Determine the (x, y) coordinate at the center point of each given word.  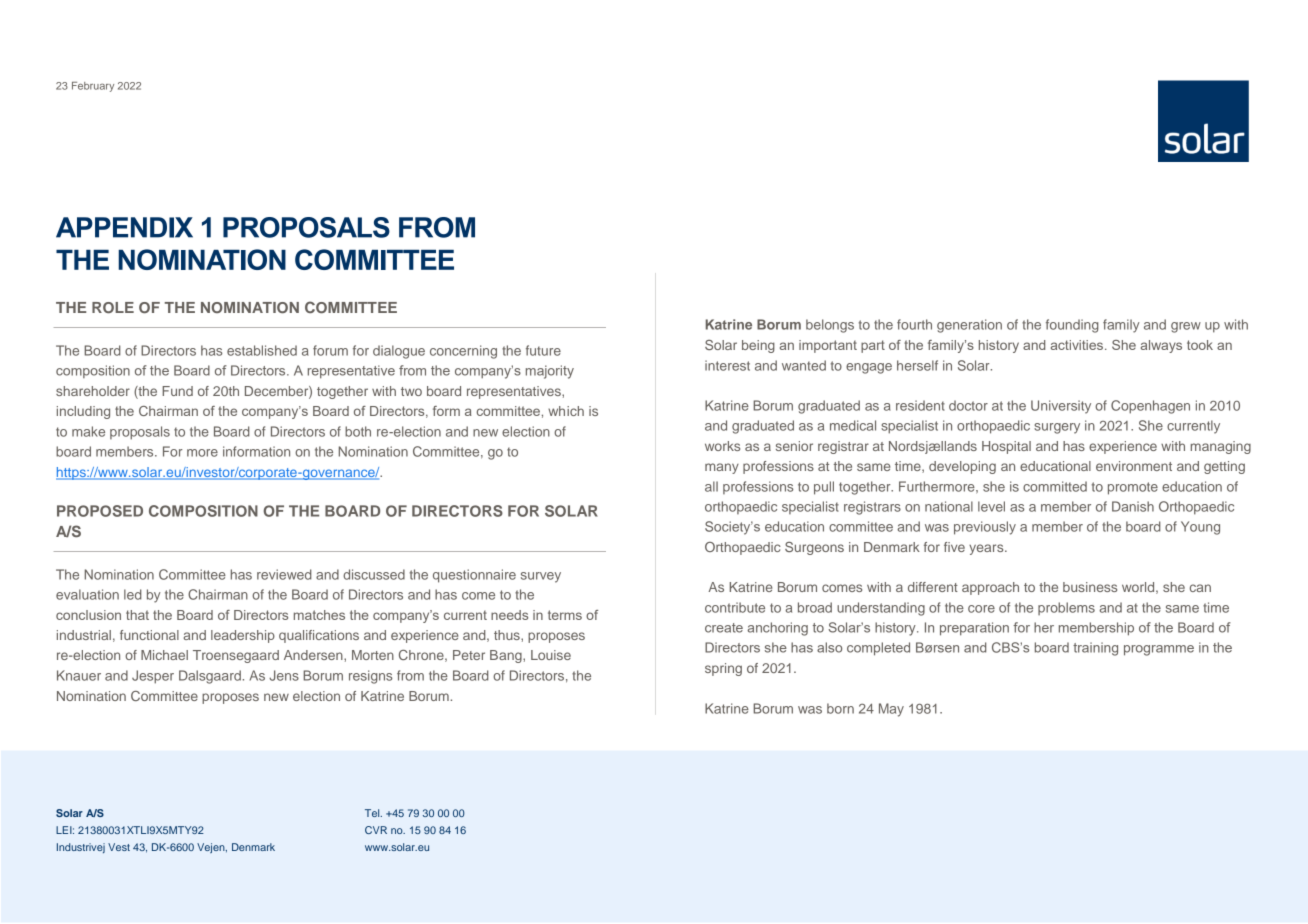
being (758, 346)
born (840, 708)
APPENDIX (124, 227)
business (1090, 587)
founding (1072, 326)
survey (541, 577)
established (262, 350)
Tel (373, 813)
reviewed (284, 574)
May (891, 710)
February (93, 87)
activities (1078, 345)
